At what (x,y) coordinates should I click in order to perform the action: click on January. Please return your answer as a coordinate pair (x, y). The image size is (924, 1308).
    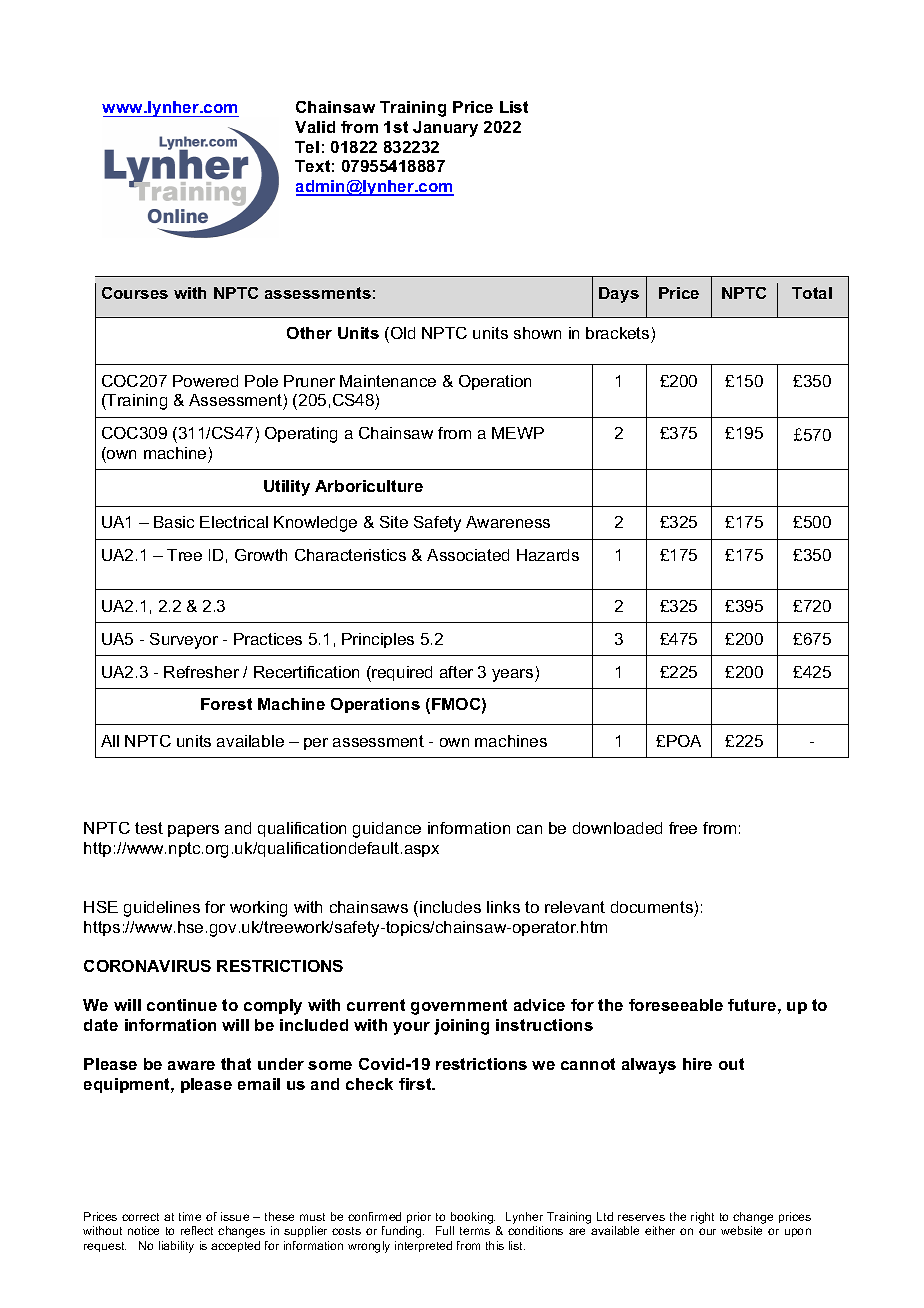
    Looking at the image, I should click on (445, 129).
